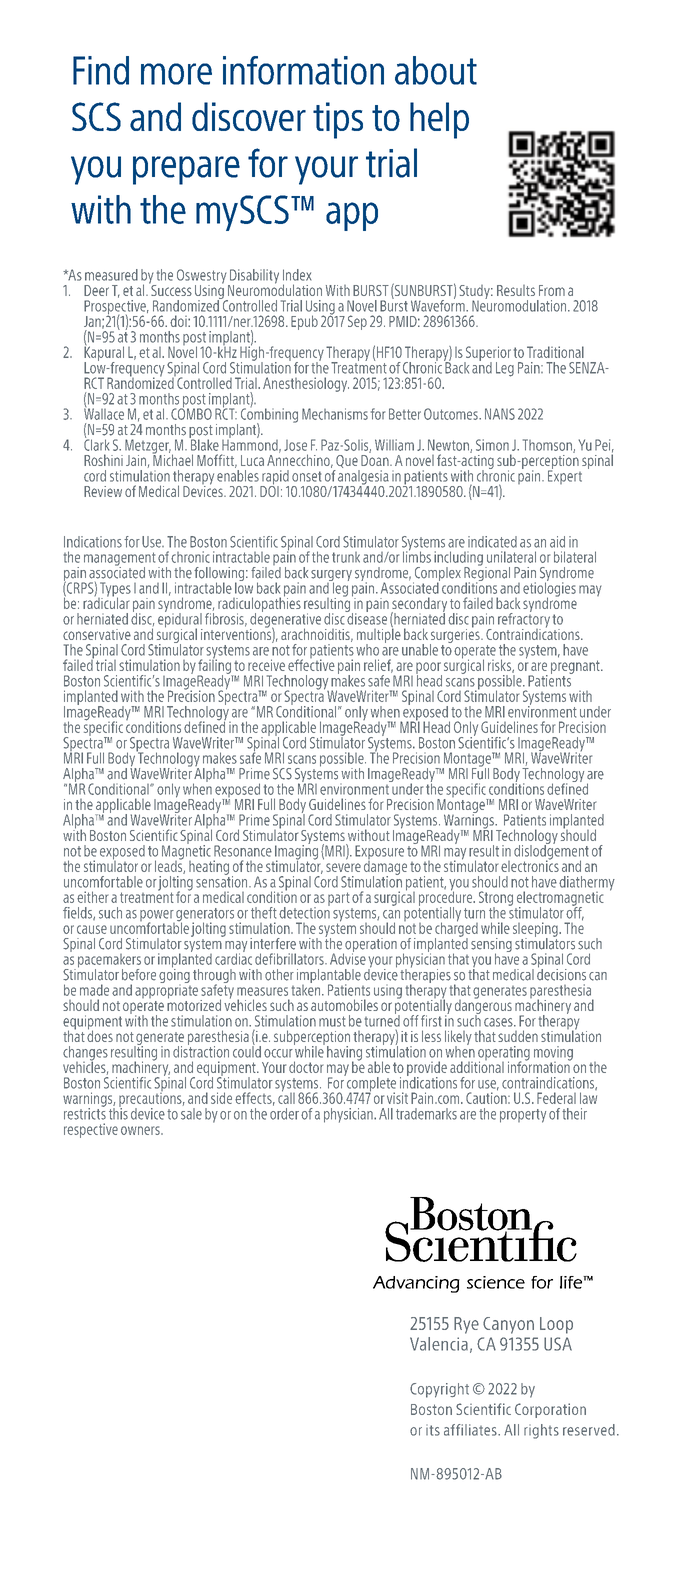 This screenshot has height=1577, width=680. I want to click on failing, so click(215, 666).
